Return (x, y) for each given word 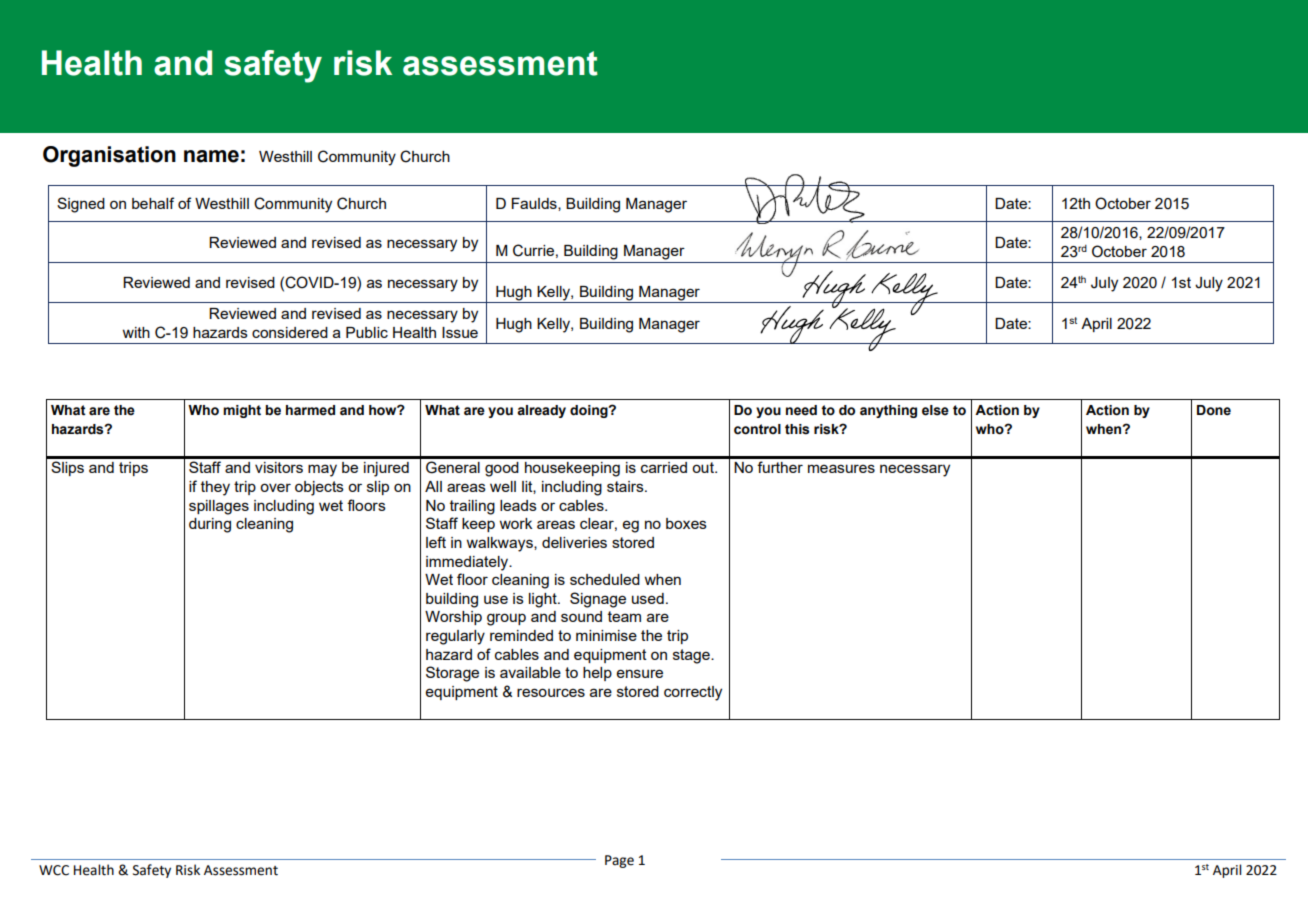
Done (1214, 410)
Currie (533, 250)
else (935, 410)
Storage (452, 674)
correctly (693, 693)
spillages (219, 507)
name (211, 156)
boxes (686, 523)
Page (619, 861)
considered (290, 332)
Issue (460, 332)
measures (841, 468)
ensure (640, 673)
